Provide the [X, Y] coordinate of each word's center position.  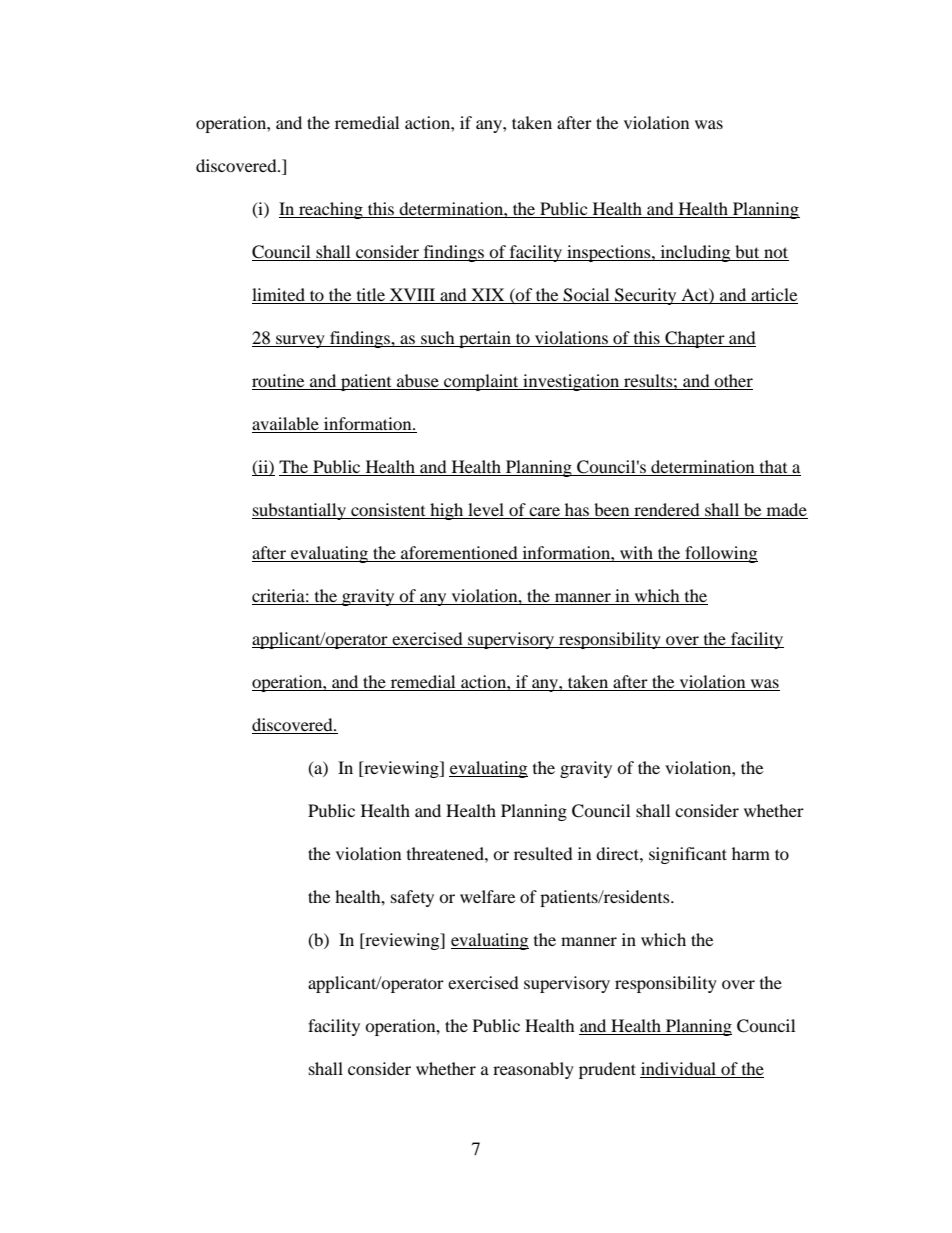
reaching [331, 210]
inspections [609, 253]
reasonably [533, 1070]
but [747, 253]
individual [679, 1070]
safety [412, 898]
